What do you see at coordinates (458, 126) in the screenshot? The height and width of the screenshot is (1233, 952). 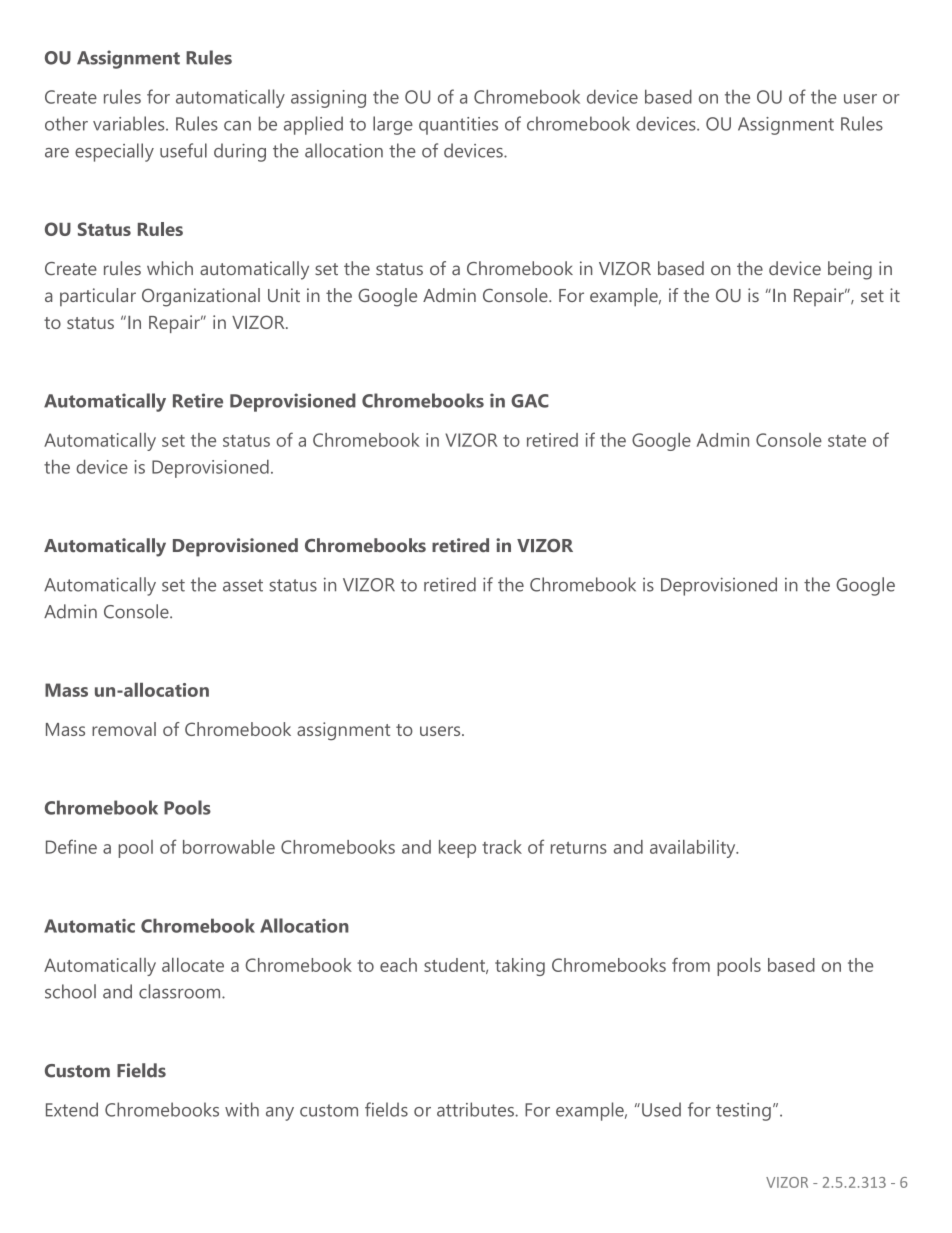 I see `quantities` at bounding box center [458, 126].
